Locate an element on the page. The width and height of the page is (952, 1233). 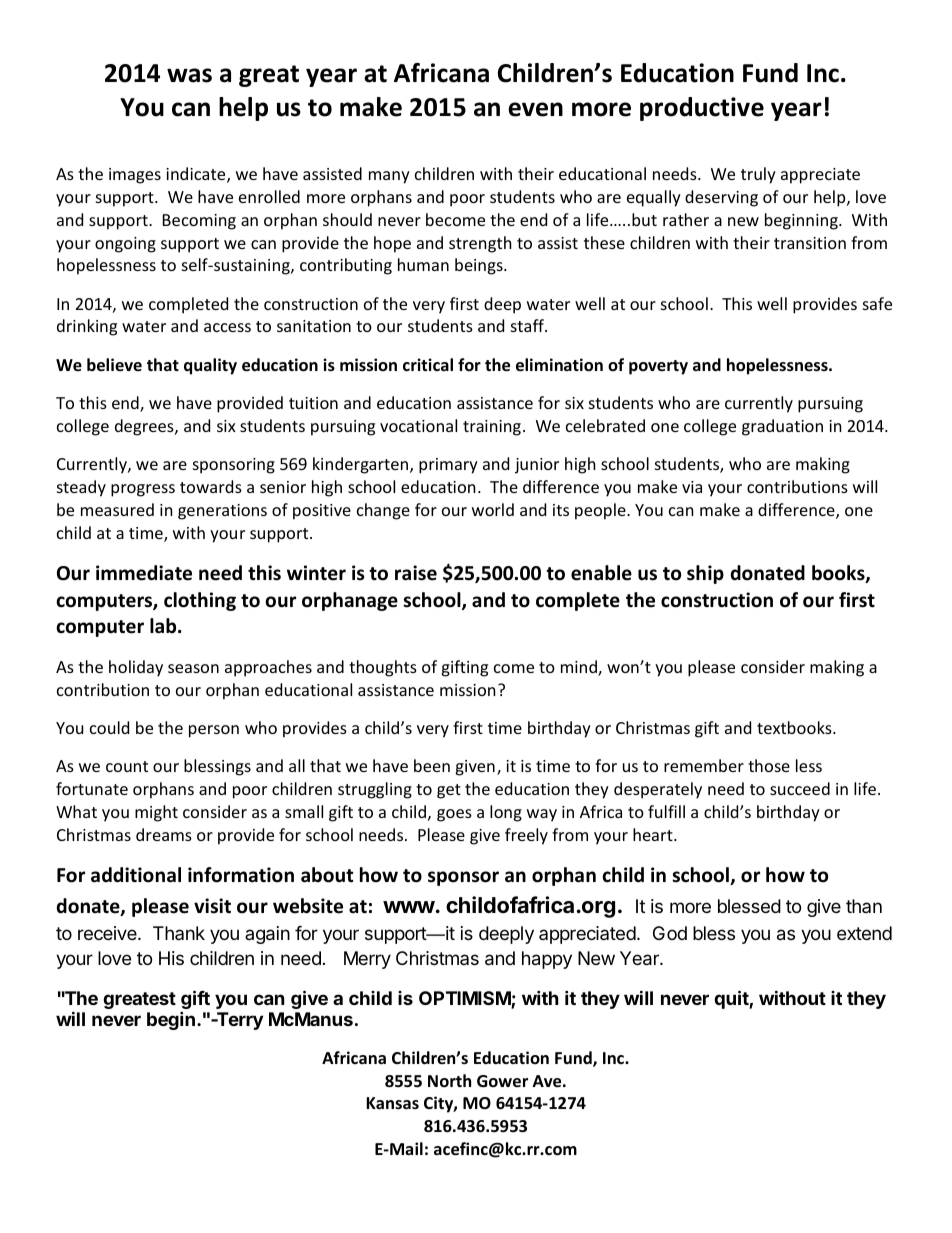
Kansas is located at coordinates (392, 1103).
